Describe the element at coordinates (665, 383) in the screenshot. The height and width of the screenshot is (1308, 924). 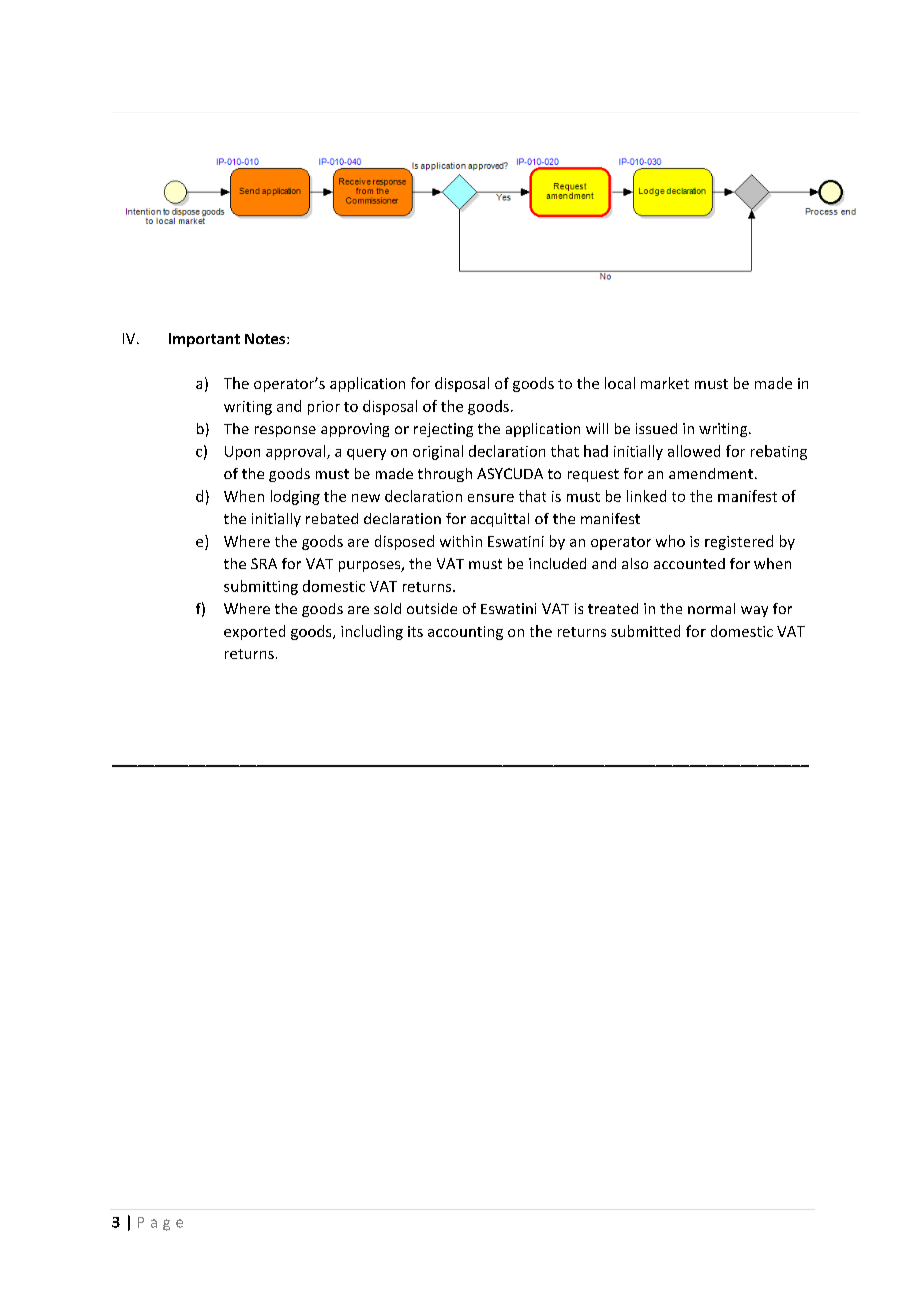
I see `market` at that location.
